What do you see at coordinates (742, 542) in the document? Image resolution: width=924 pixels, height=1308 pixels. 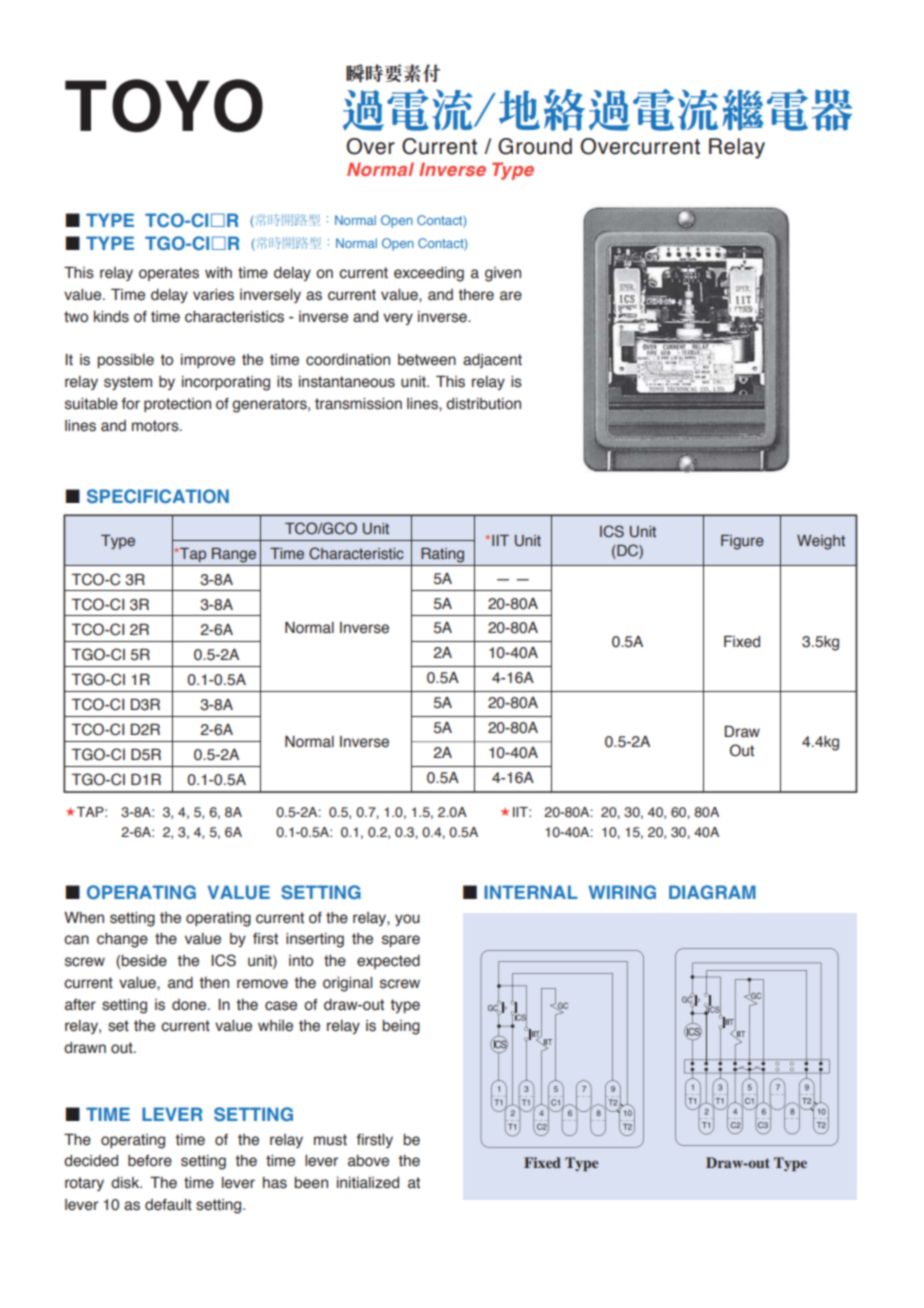 I see `Figure` at bounding box center [742, 542].
